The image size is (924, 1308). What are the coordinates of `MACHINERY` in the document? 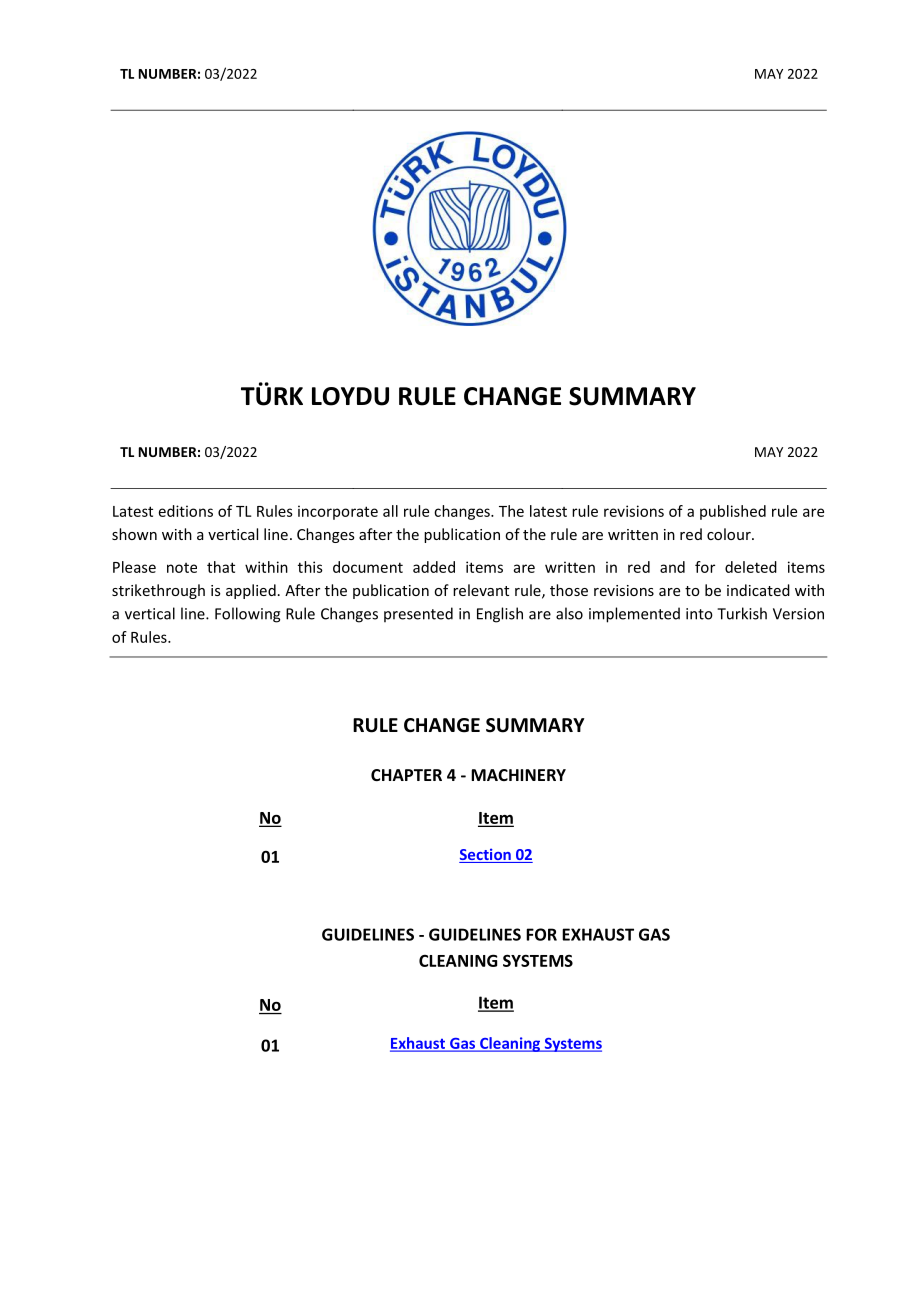 It's located at (518, 775).
